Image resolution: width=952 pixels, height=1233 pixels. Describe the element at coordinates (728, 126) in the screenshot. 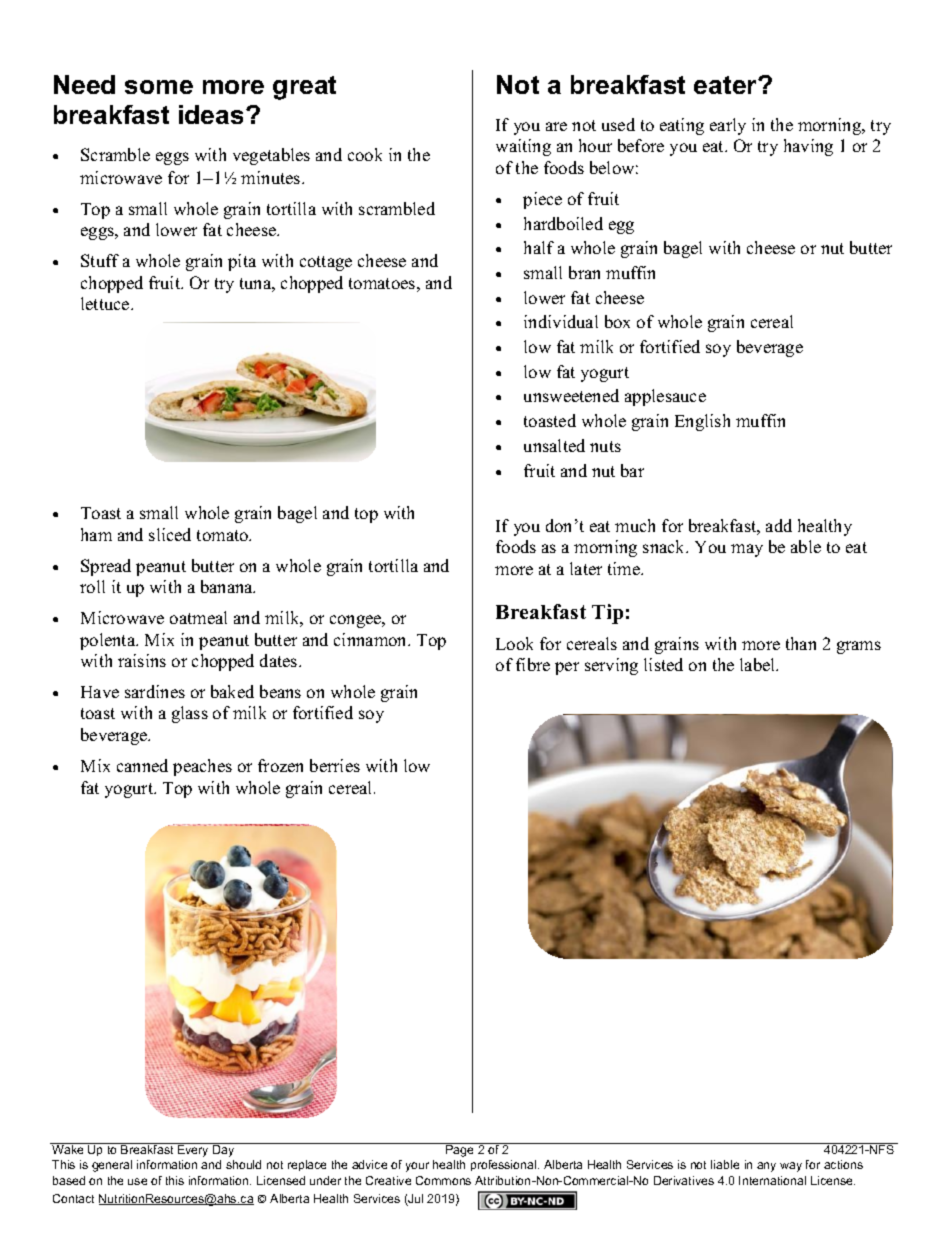

I see `early` at that location.
